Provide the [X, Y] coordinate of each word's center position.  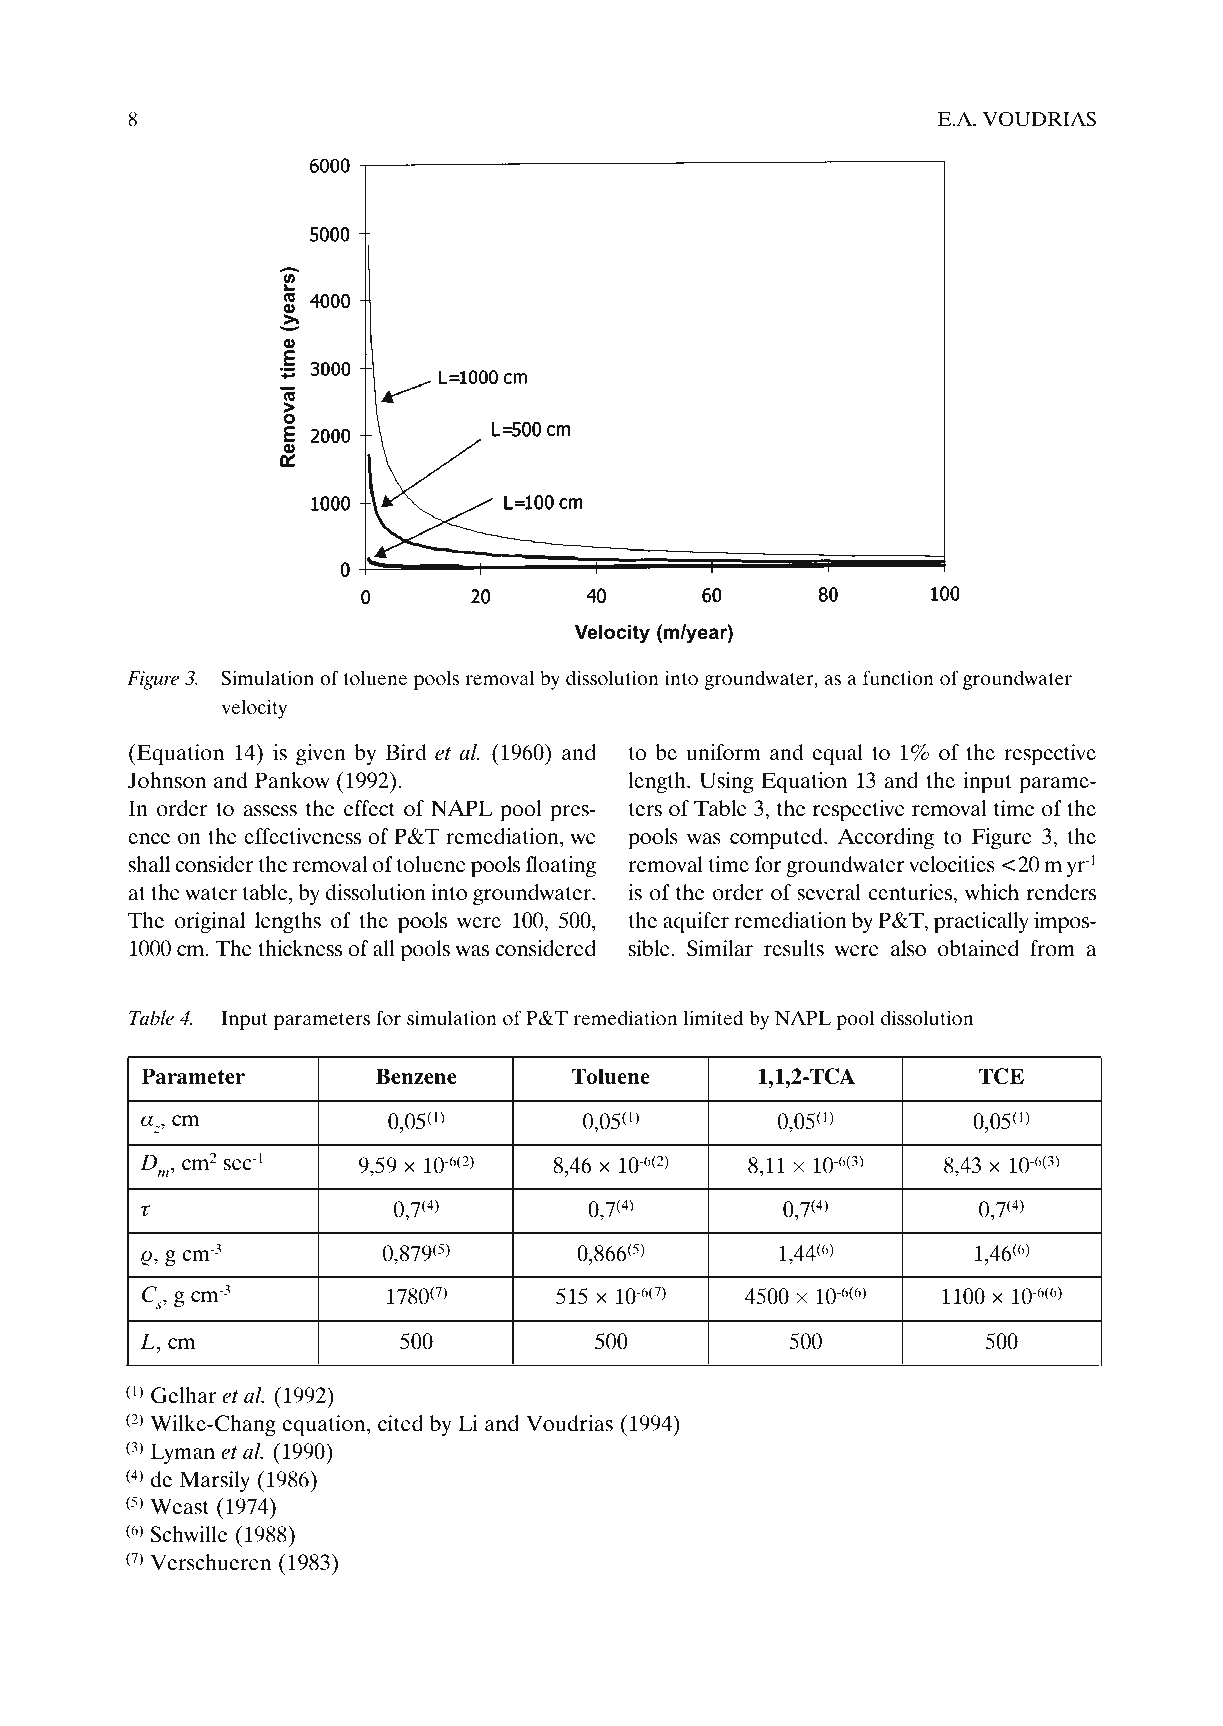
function [898, 677]
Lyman [182, 1453]
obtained [978, 948]
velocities [952, 864]
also [908, 948]
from [1052, 948]
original [210, 923]
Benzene [416, 1076]
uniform [723, 752]
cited [400, 1423]
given [321, 754]
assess [270, 811]
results [794, 948]
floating [561, 867]
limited [713, 1017]
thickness [300, 948]
